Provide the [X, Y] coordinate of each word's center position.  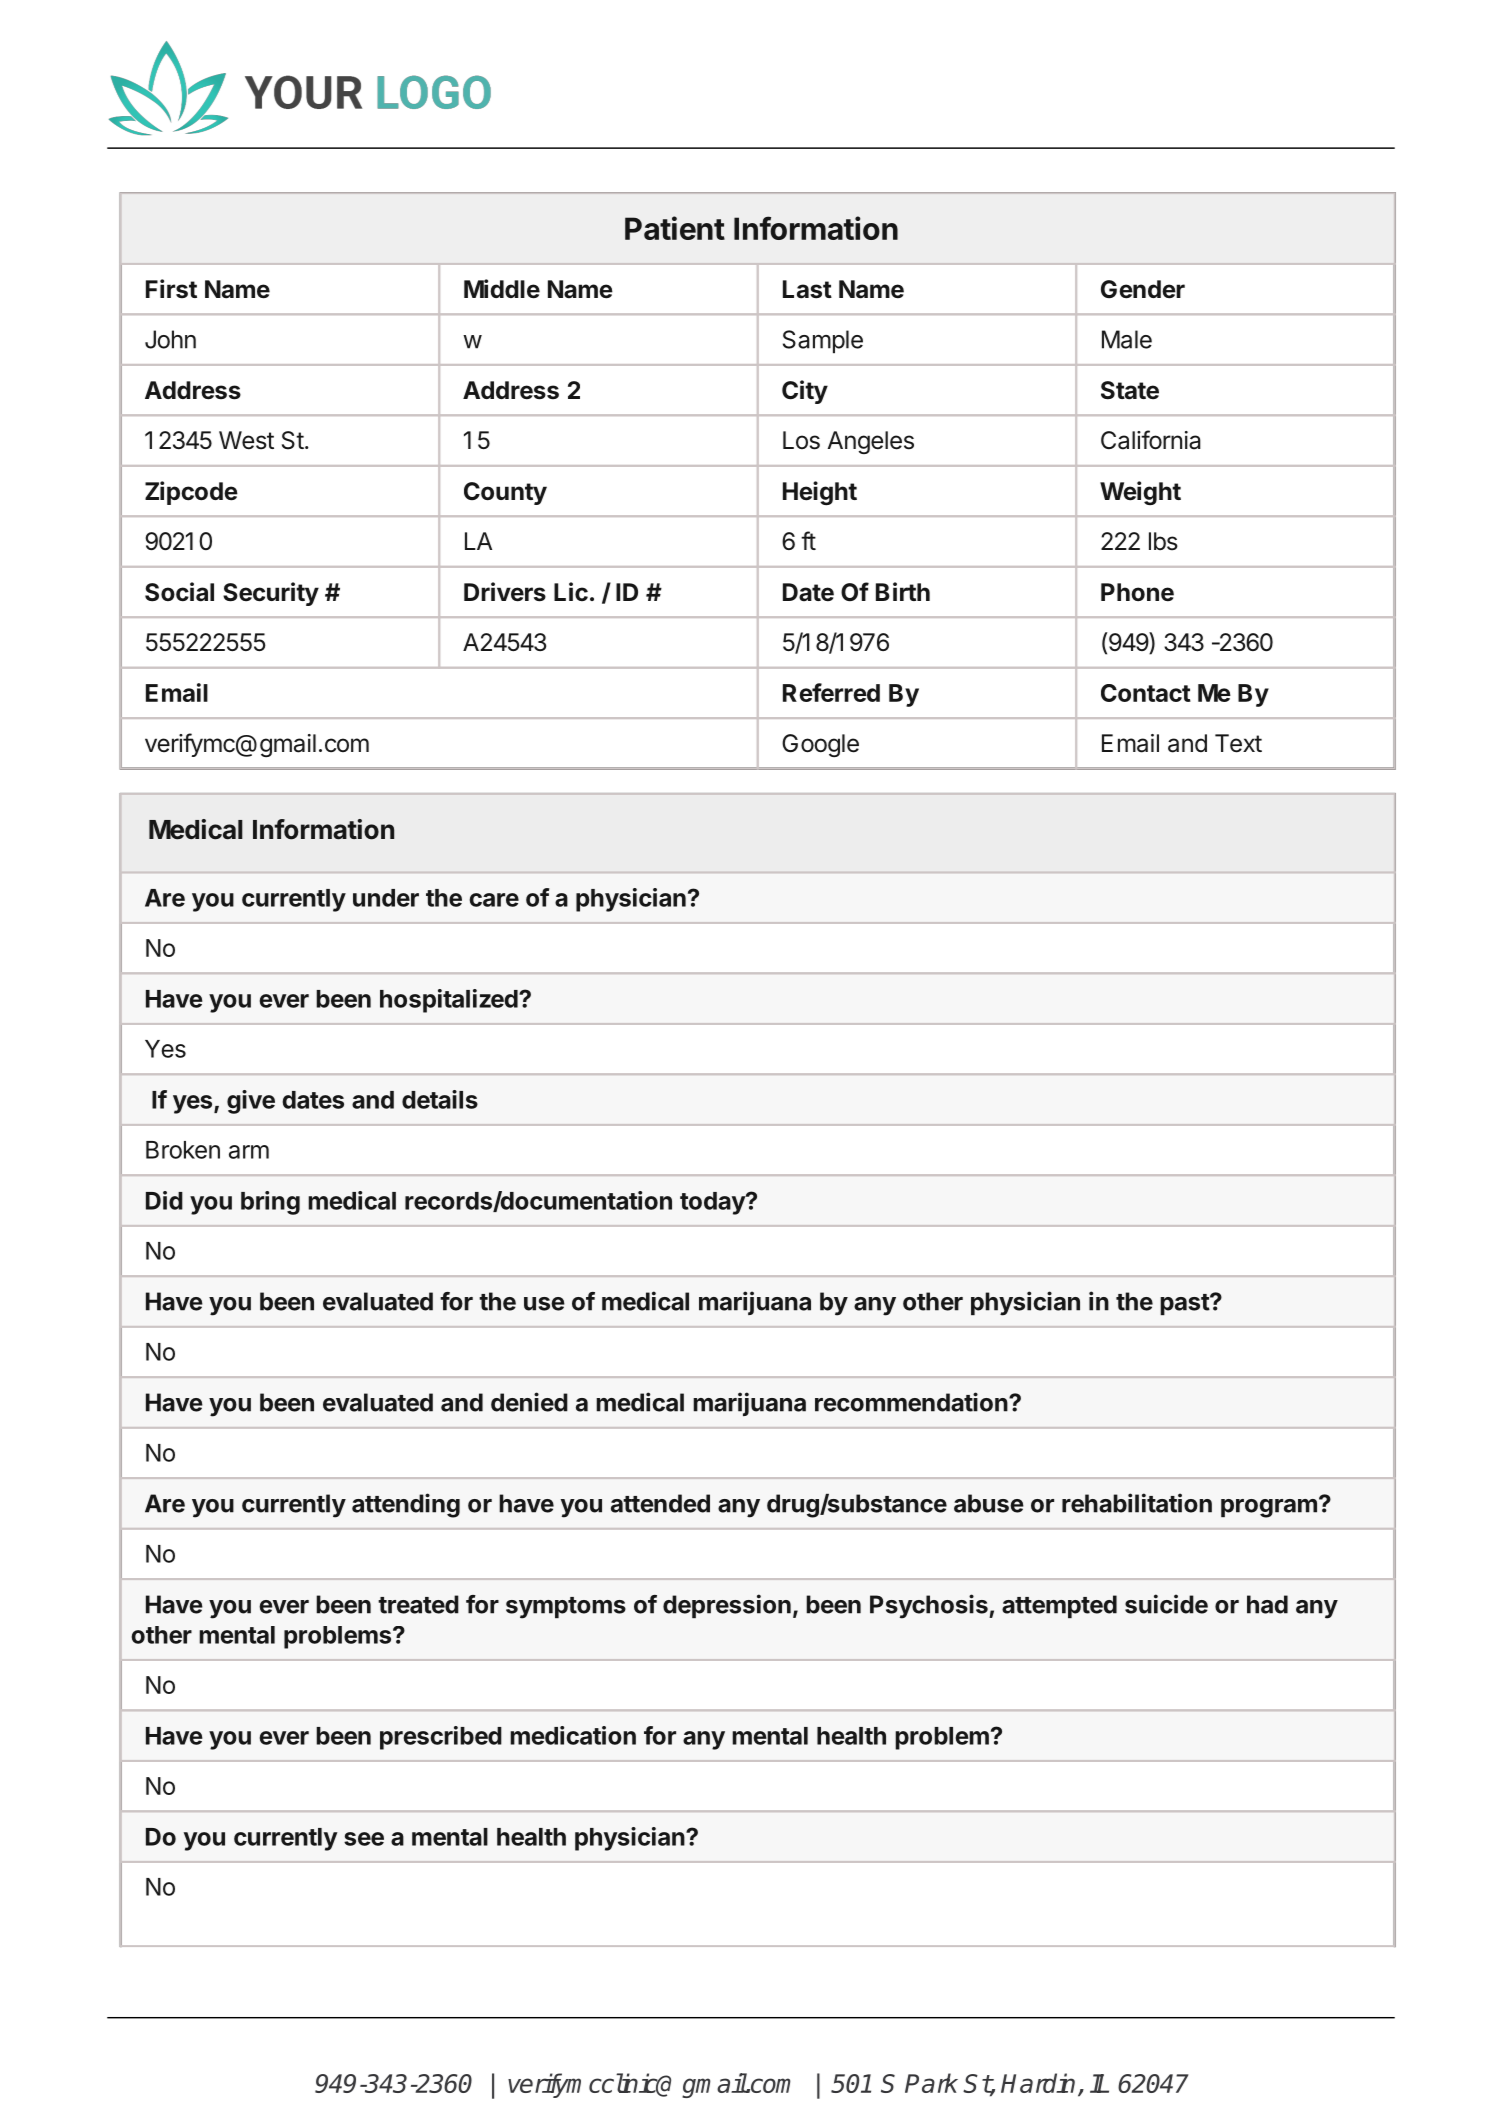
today [713, 1203]
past [1185, 1304]
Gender [1143, 289]
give [251, 1102]
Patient [675, 228]
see [364, 1839]
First [171, 288]
